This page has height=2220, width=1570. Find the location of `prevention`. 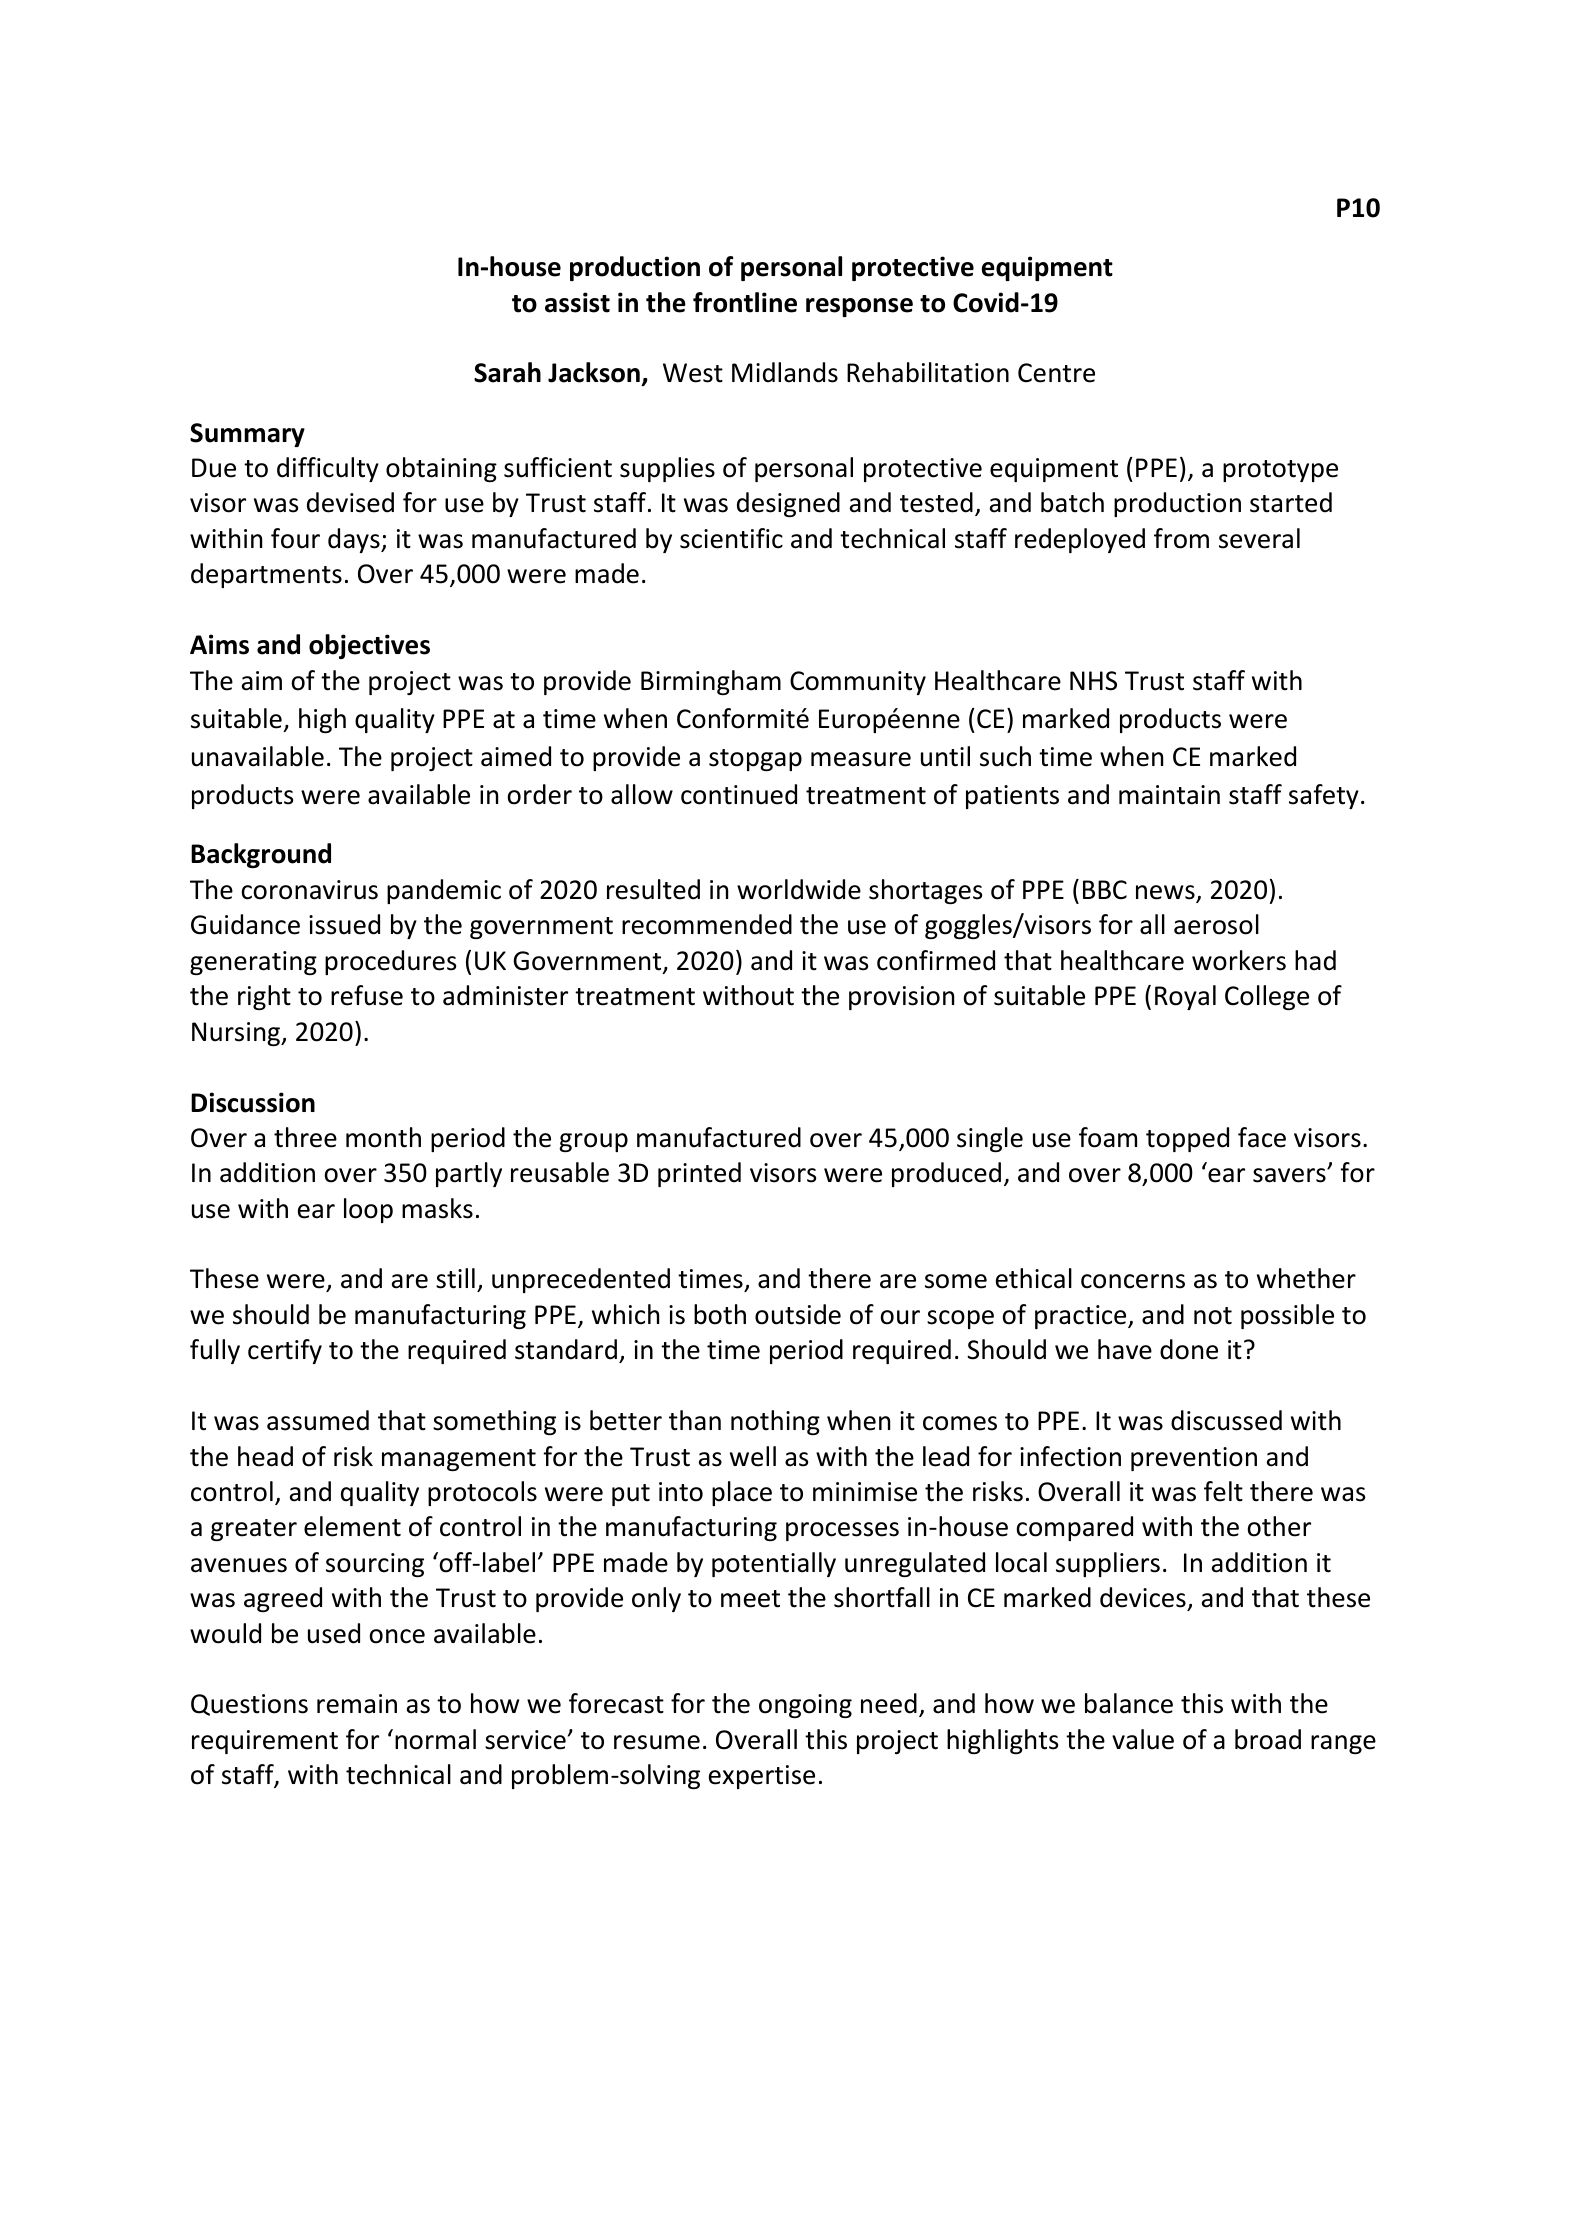

prevention is located at coordinates (1194, 1459).
